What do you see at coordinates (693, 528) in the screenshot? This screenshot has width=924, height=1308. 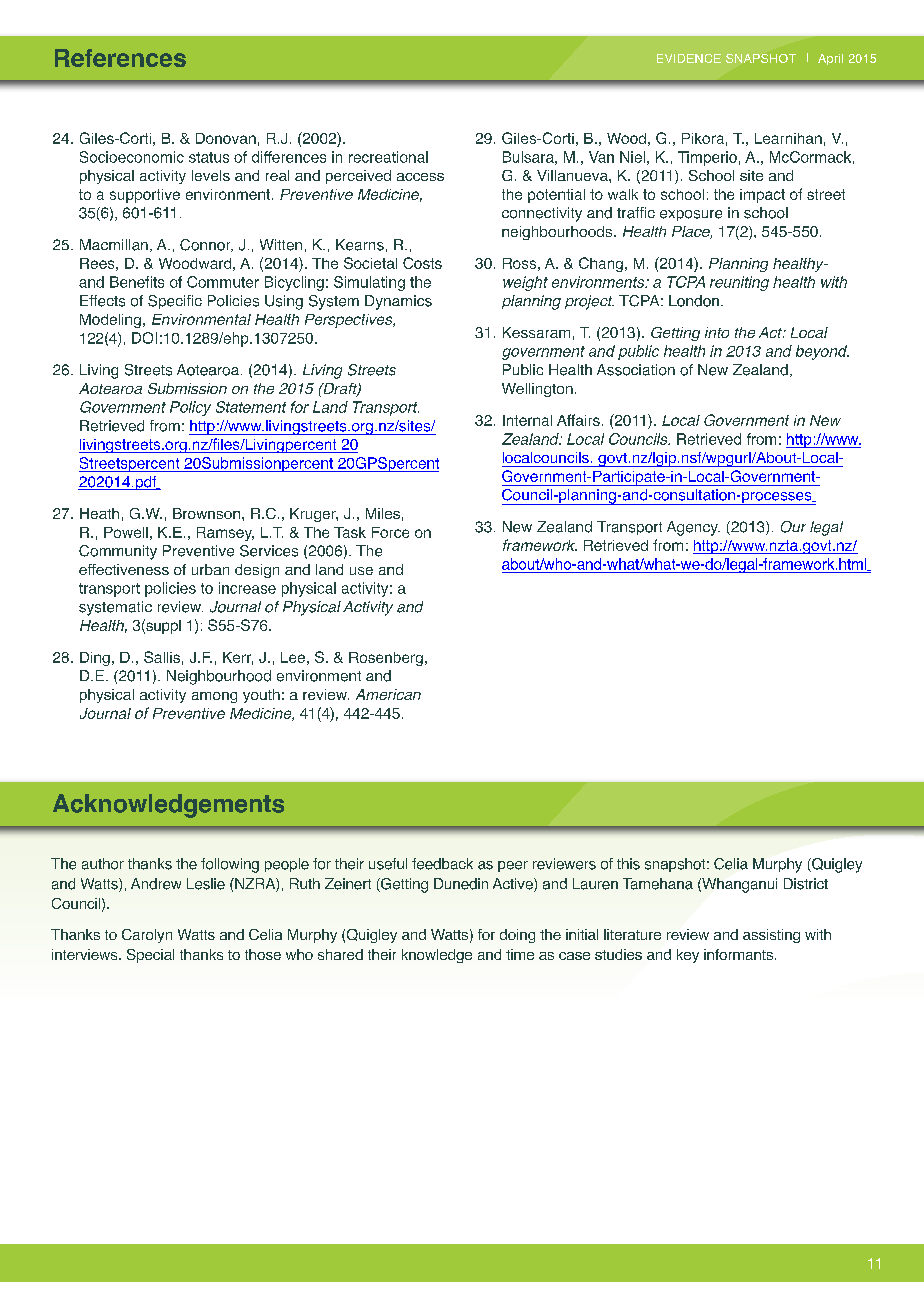 I see `Agency` at bounding box center [693, 528].
